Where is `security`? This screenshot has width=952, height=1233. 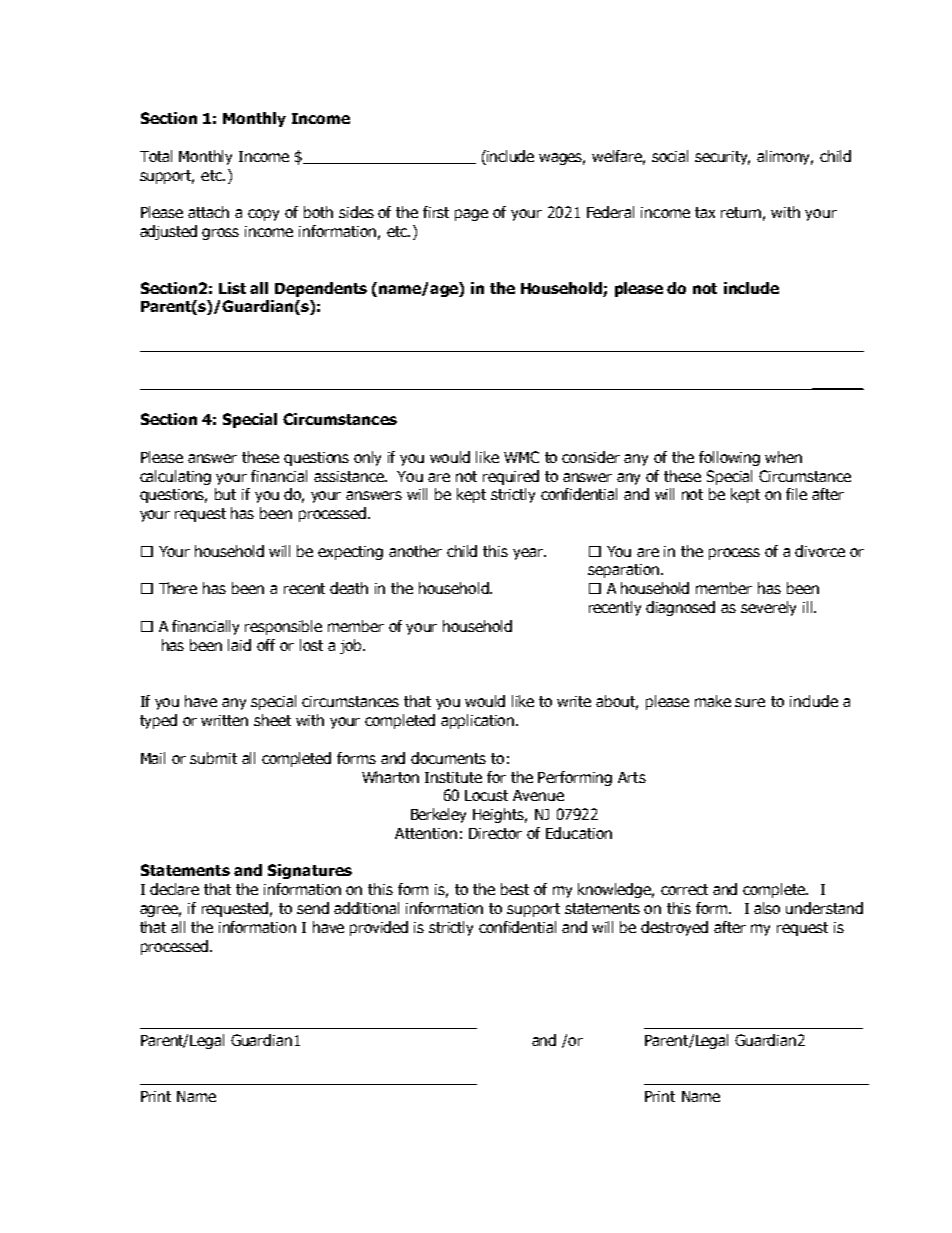 security is located at coordinates (722, 158).
